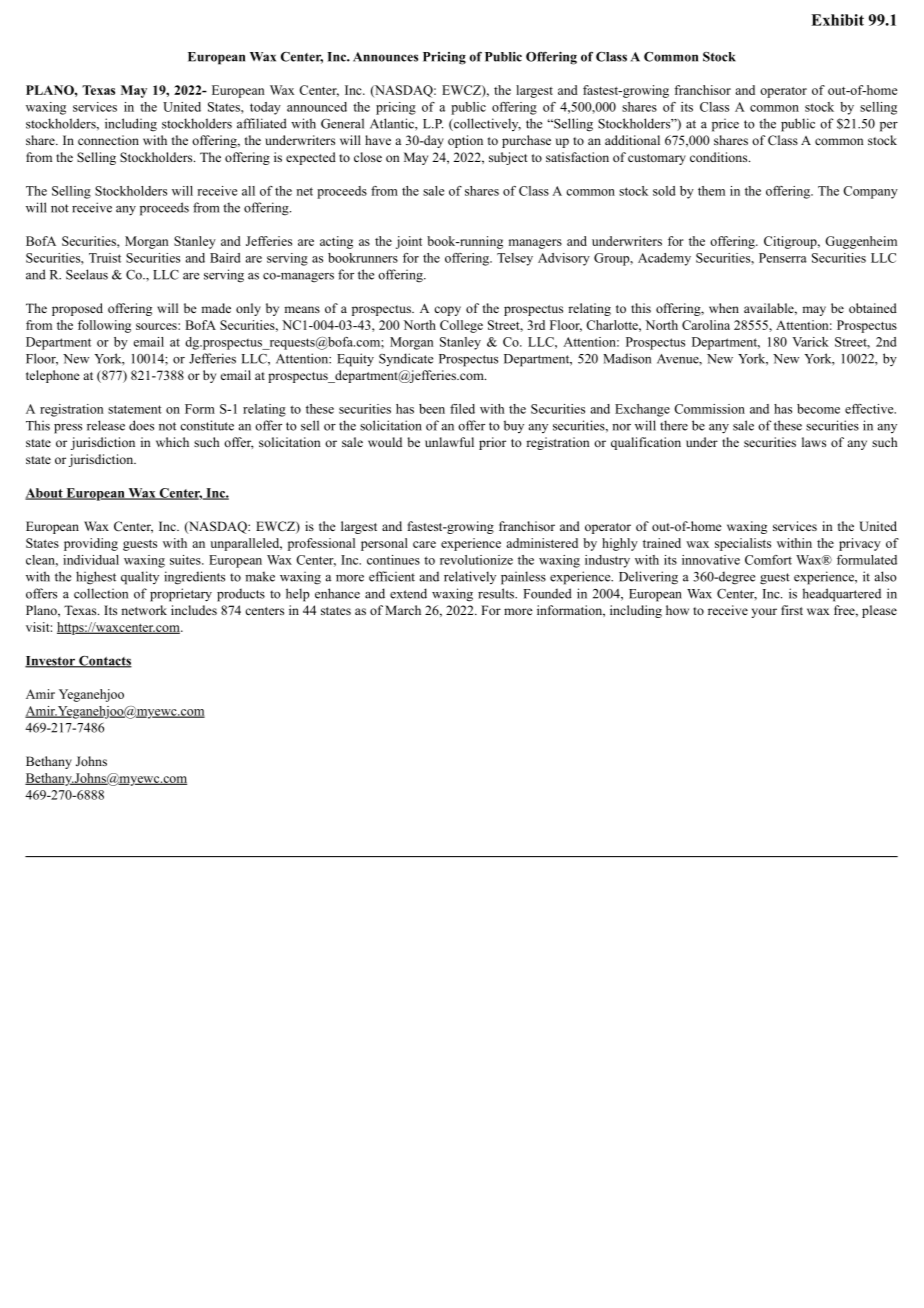 This image has height=1308, width=924. I want to click on Exhibit, so click(837, 20).
